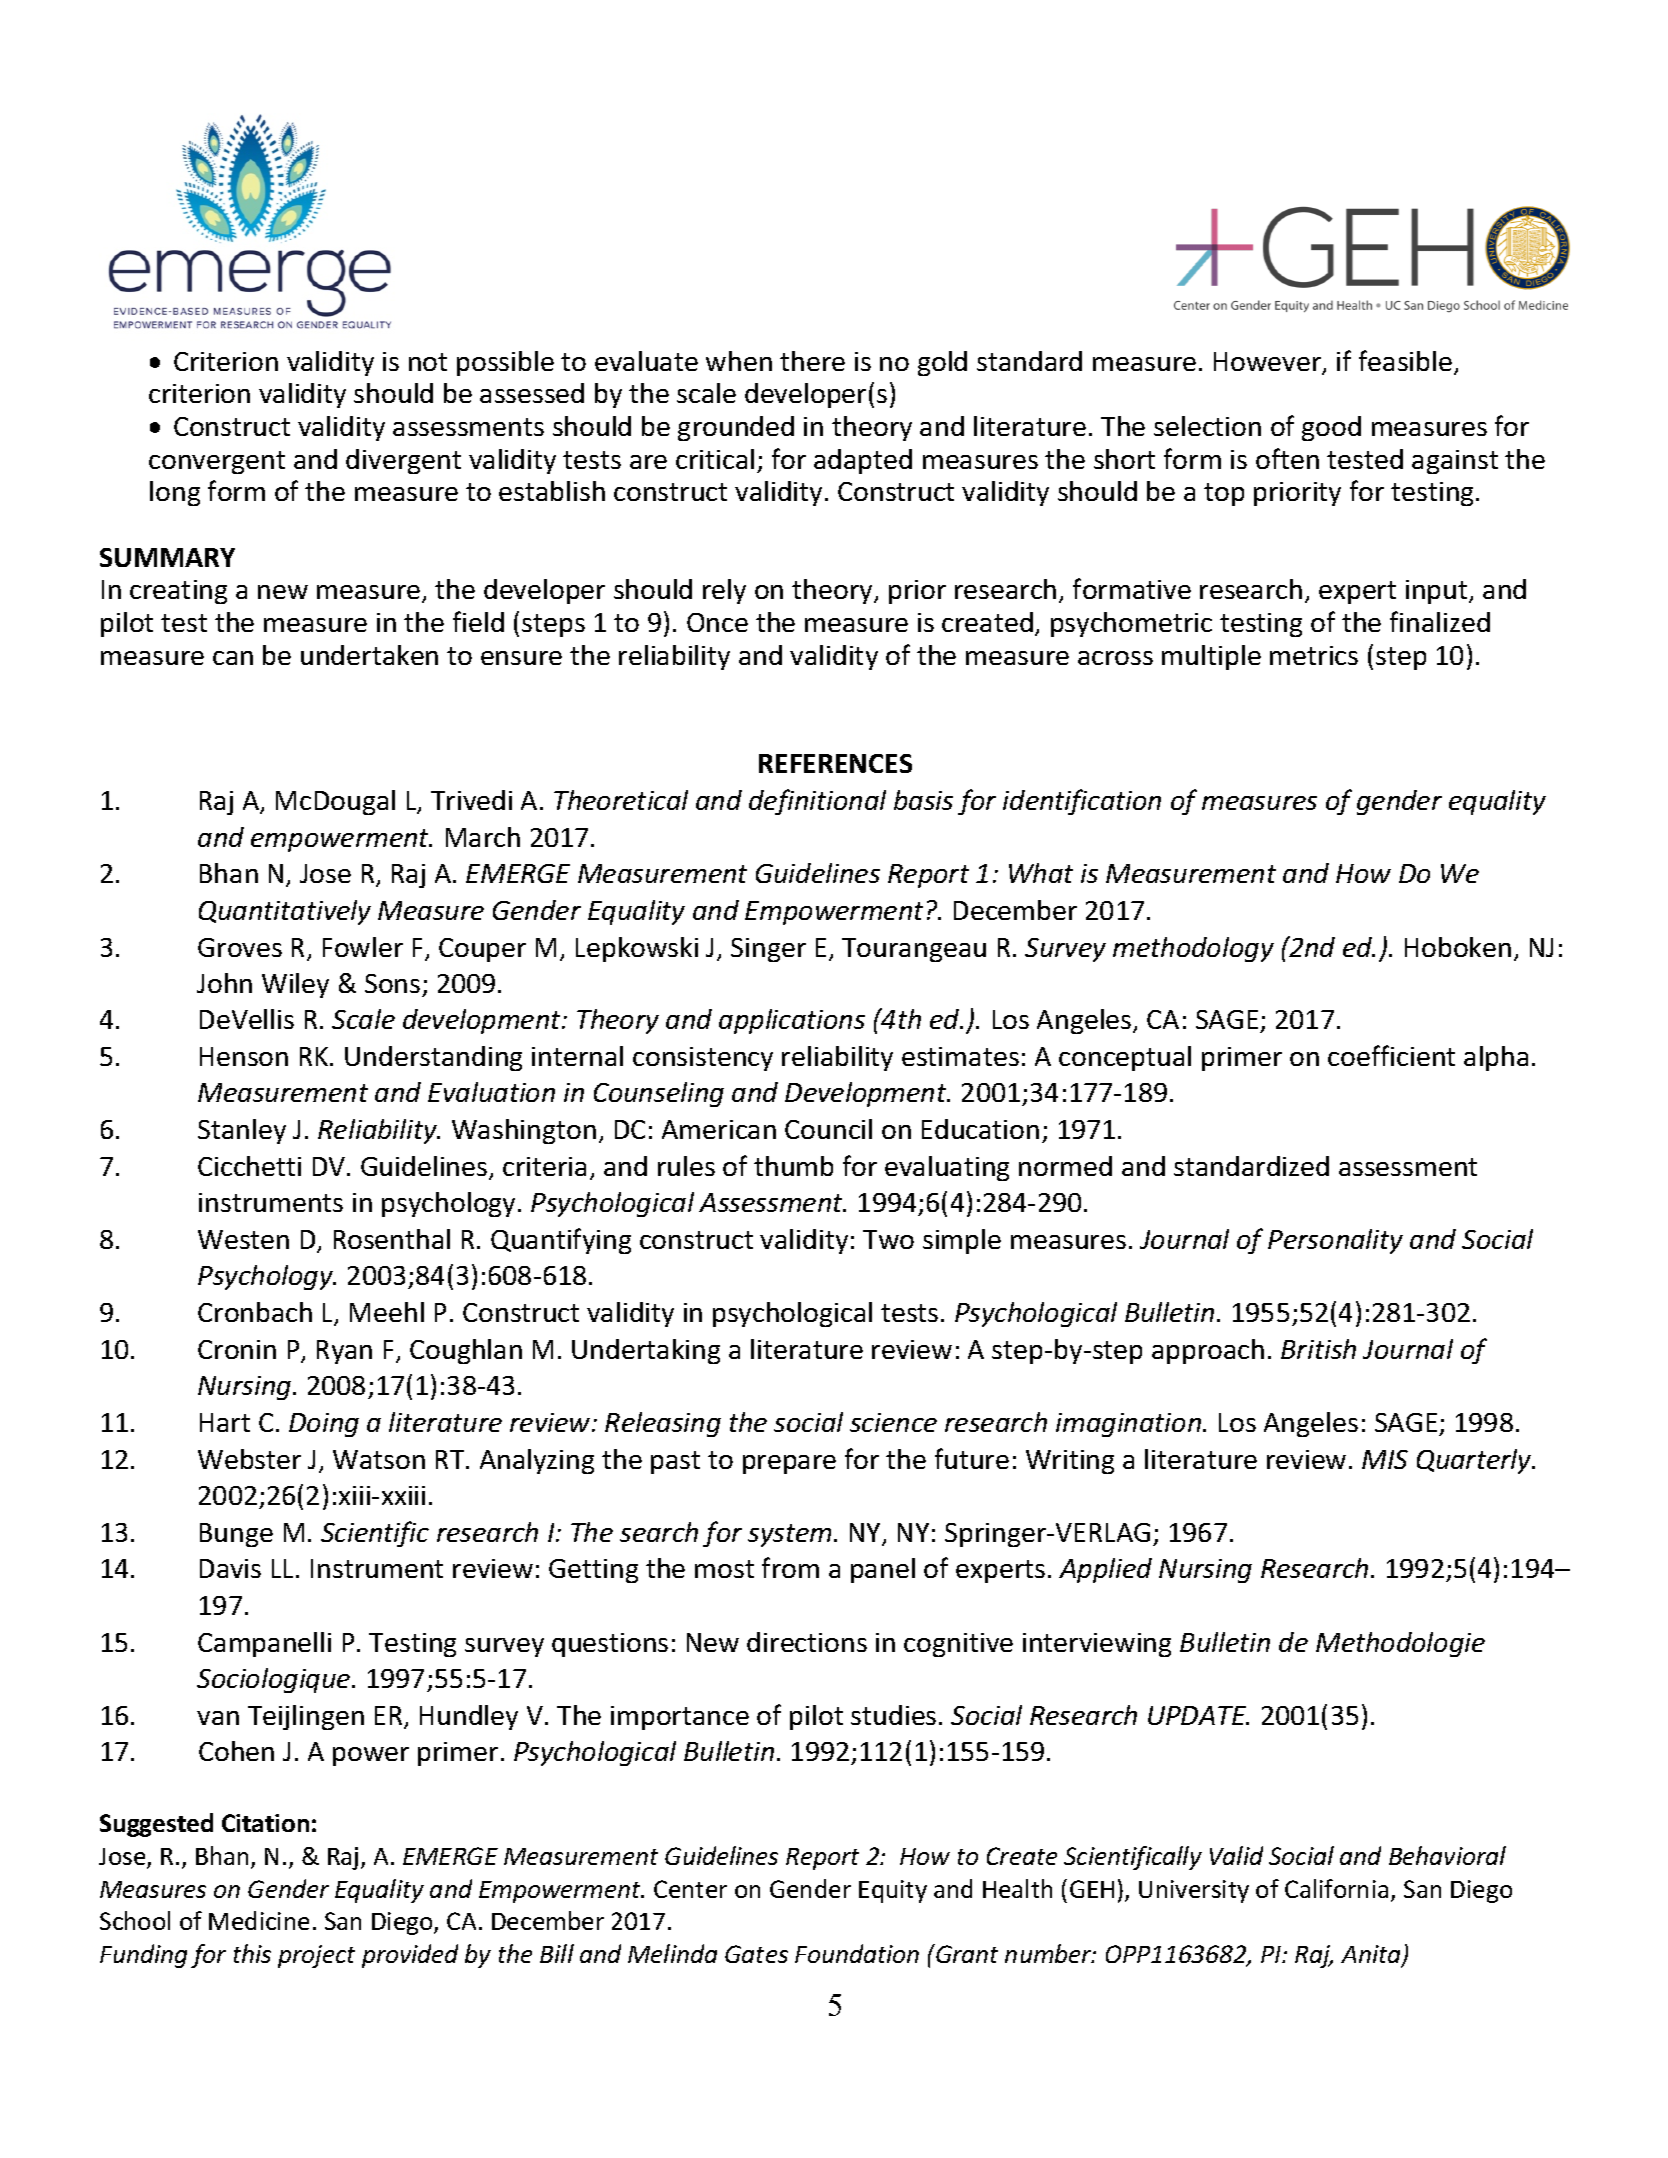 The width and height of the screenshot is (1668, 2158). I want to click on Hoboken, so click(1458, 947).
